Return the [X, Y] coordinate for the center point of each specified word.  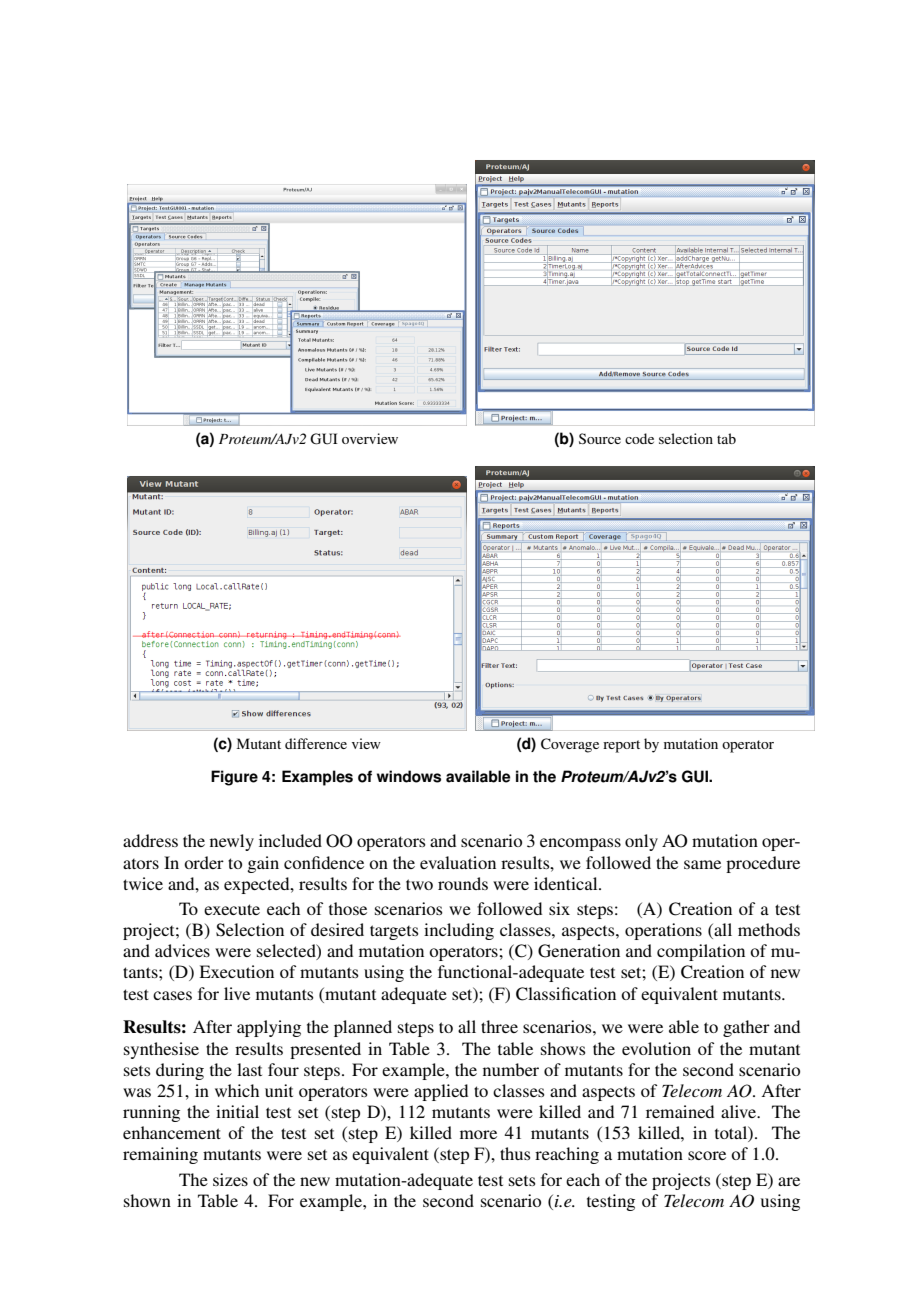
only [641, 842]
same [702, 864]
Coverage [570, 745]
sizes [230, 1179]
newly [232, 842]
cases [172, 995]
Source [600, 438]
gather [746, 1028]
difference [316, 743]
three [499, 1026]
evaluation [458, 862]
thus [515, 1153]
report [621, 746]
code [639, 438]
